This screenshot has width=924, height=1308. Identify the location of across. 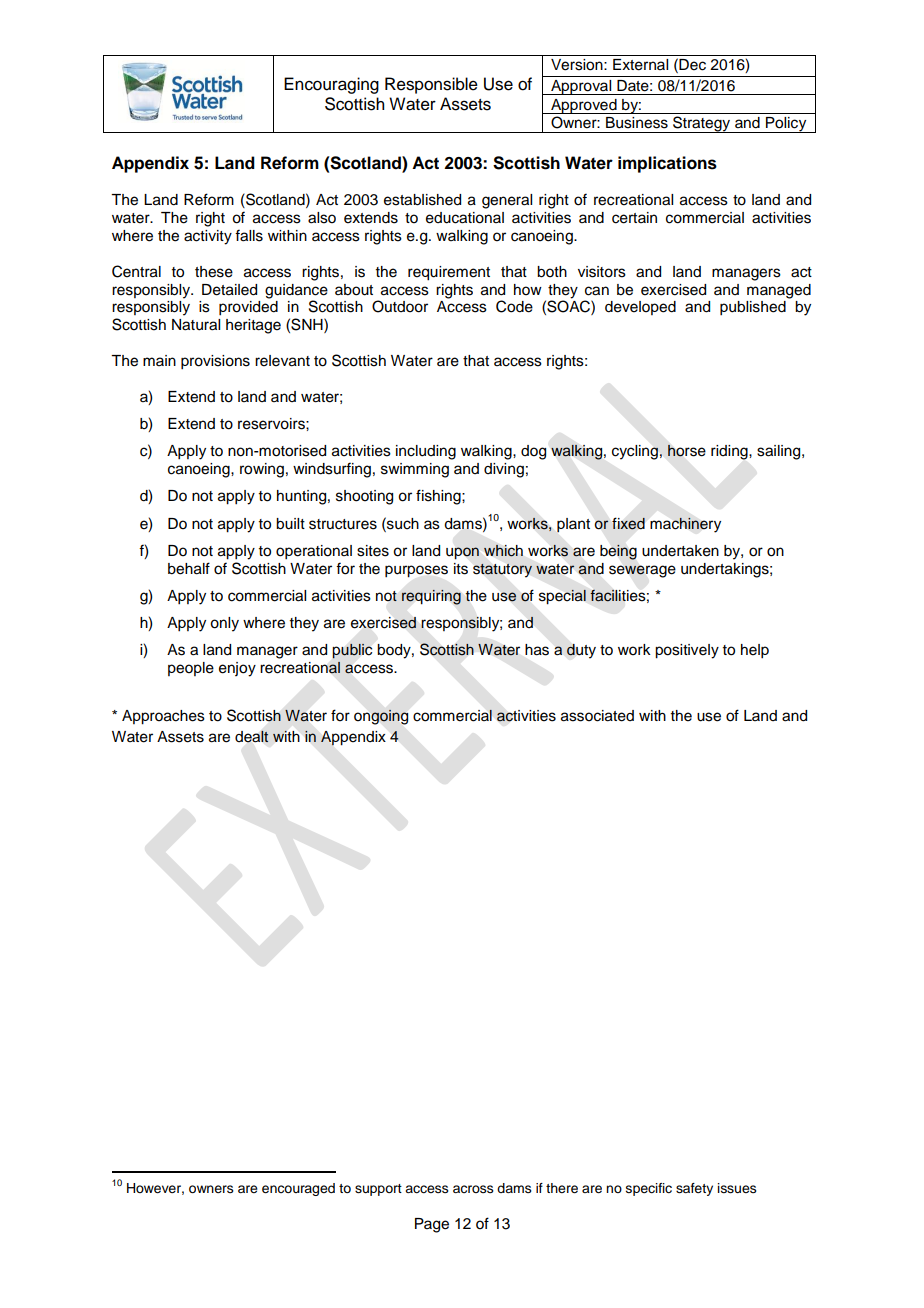
(473, 1189).
